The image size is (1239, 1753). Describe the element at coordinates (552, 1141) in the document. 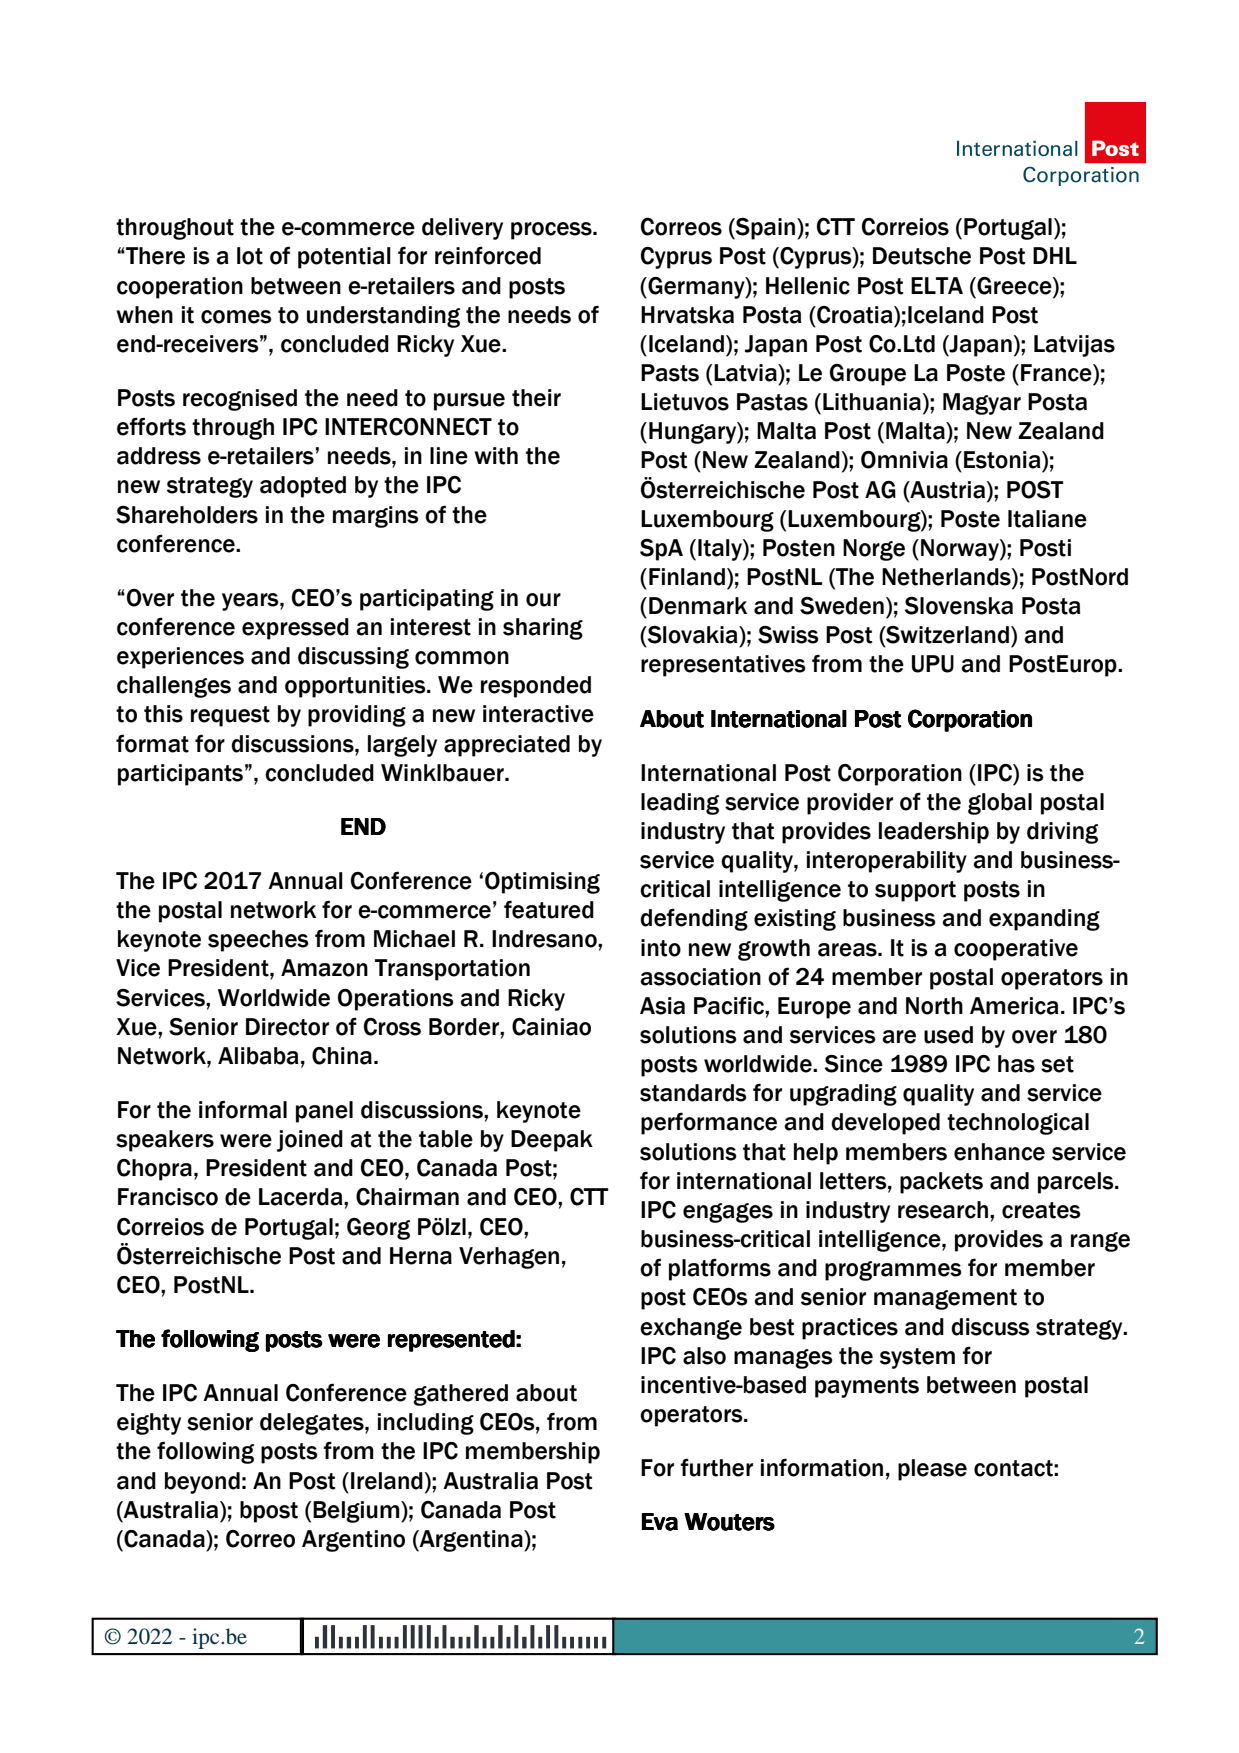

I see `Deepak` at that location.
